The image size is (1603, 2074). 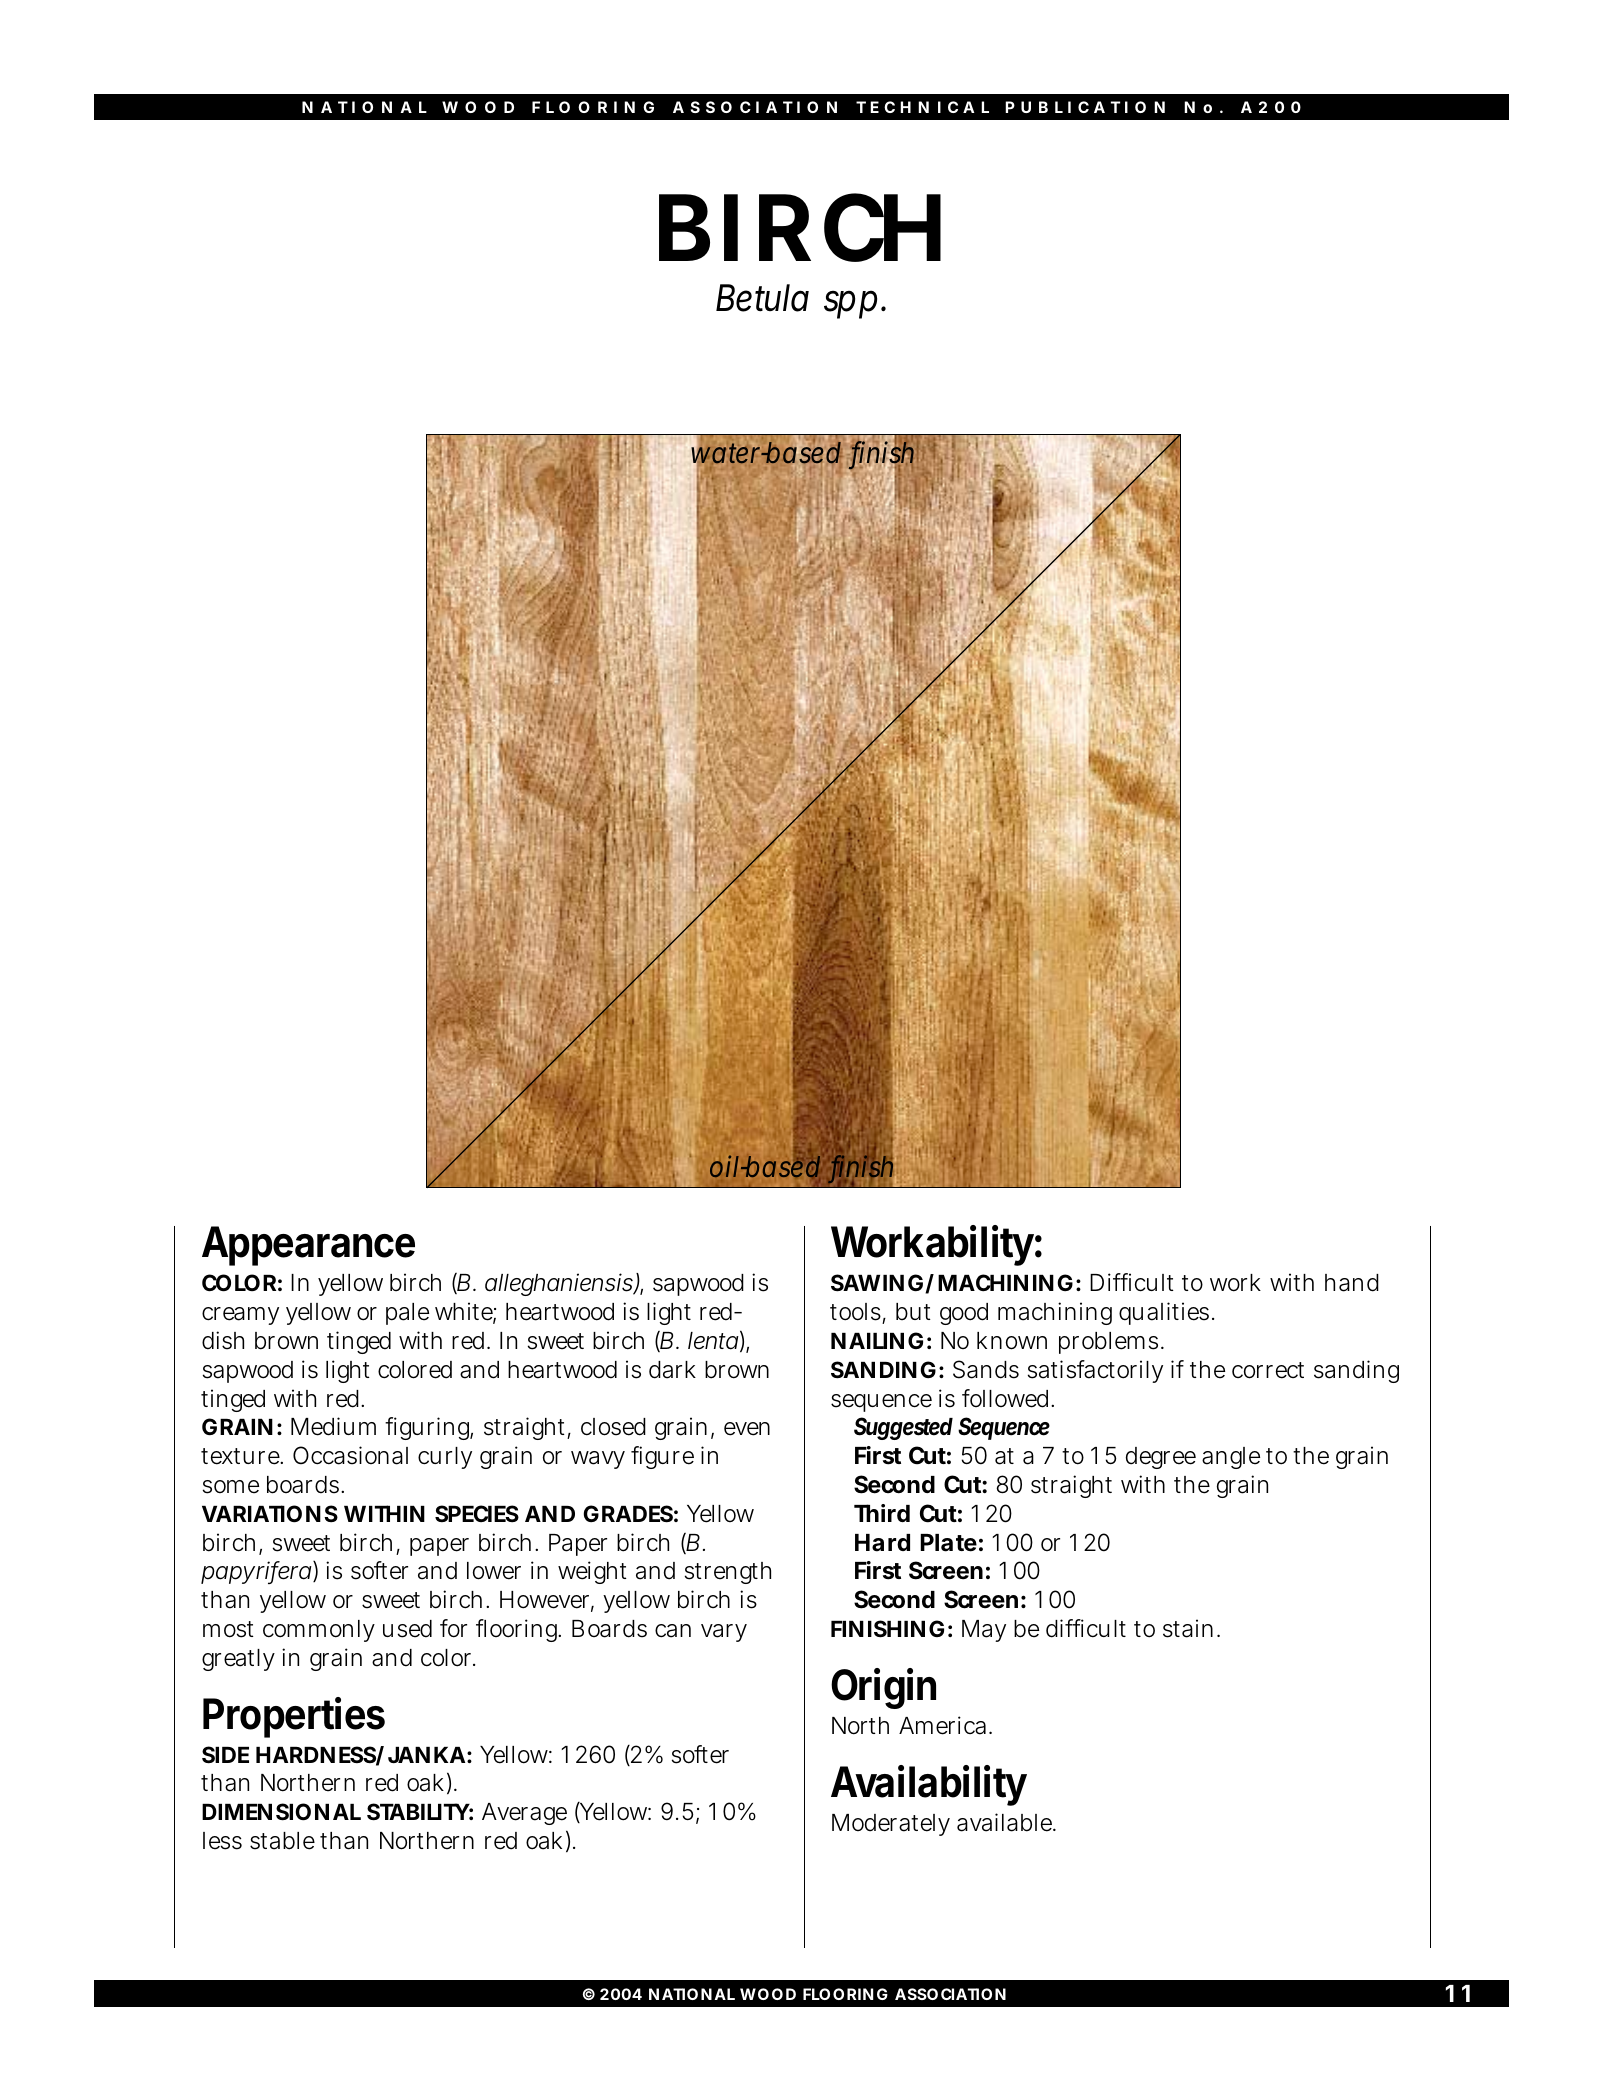 I want to click on problems, so click(x=1108, y=1343).
